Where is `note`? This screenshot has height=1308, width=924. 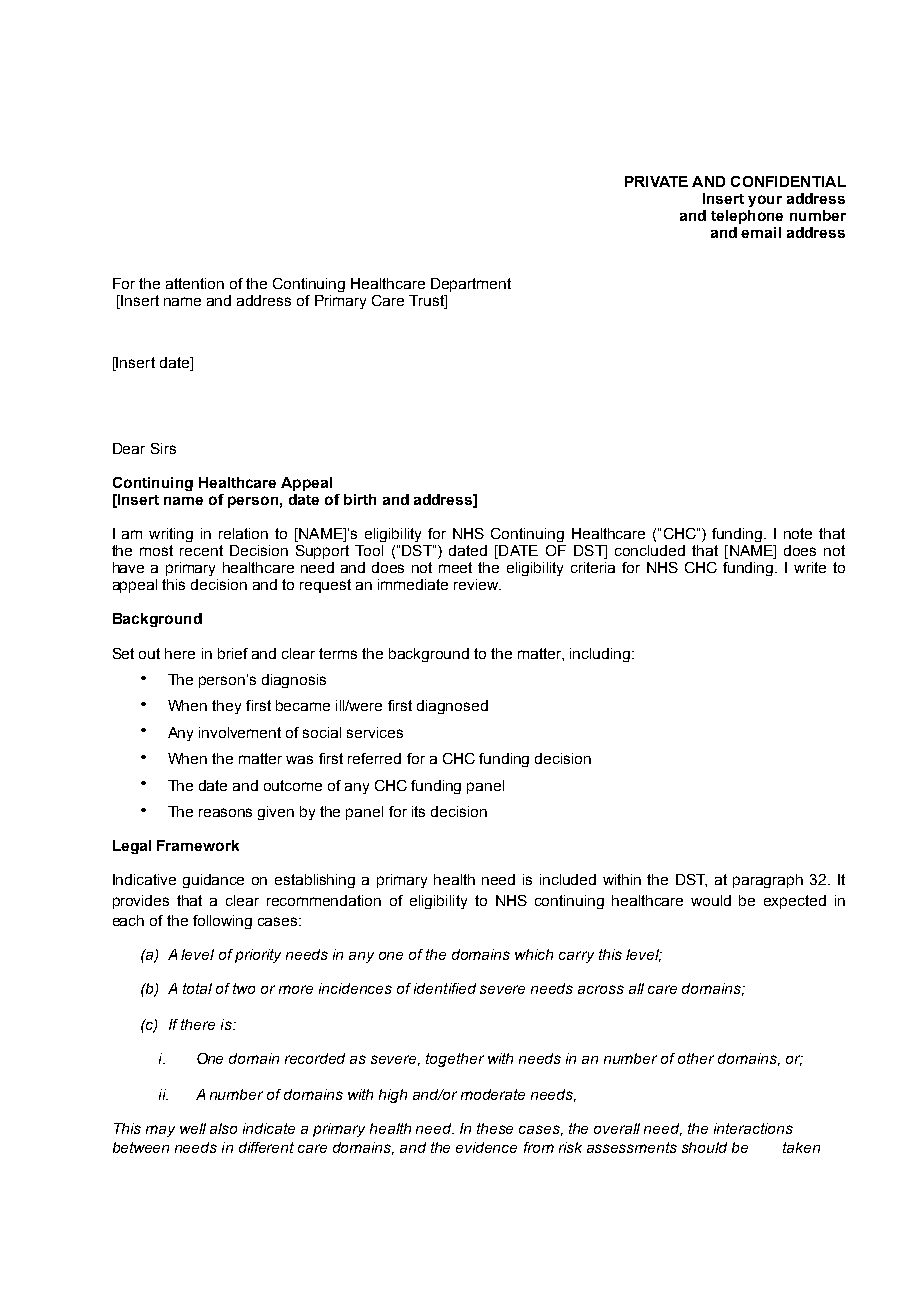 note is located at coordinates (798, 533).
